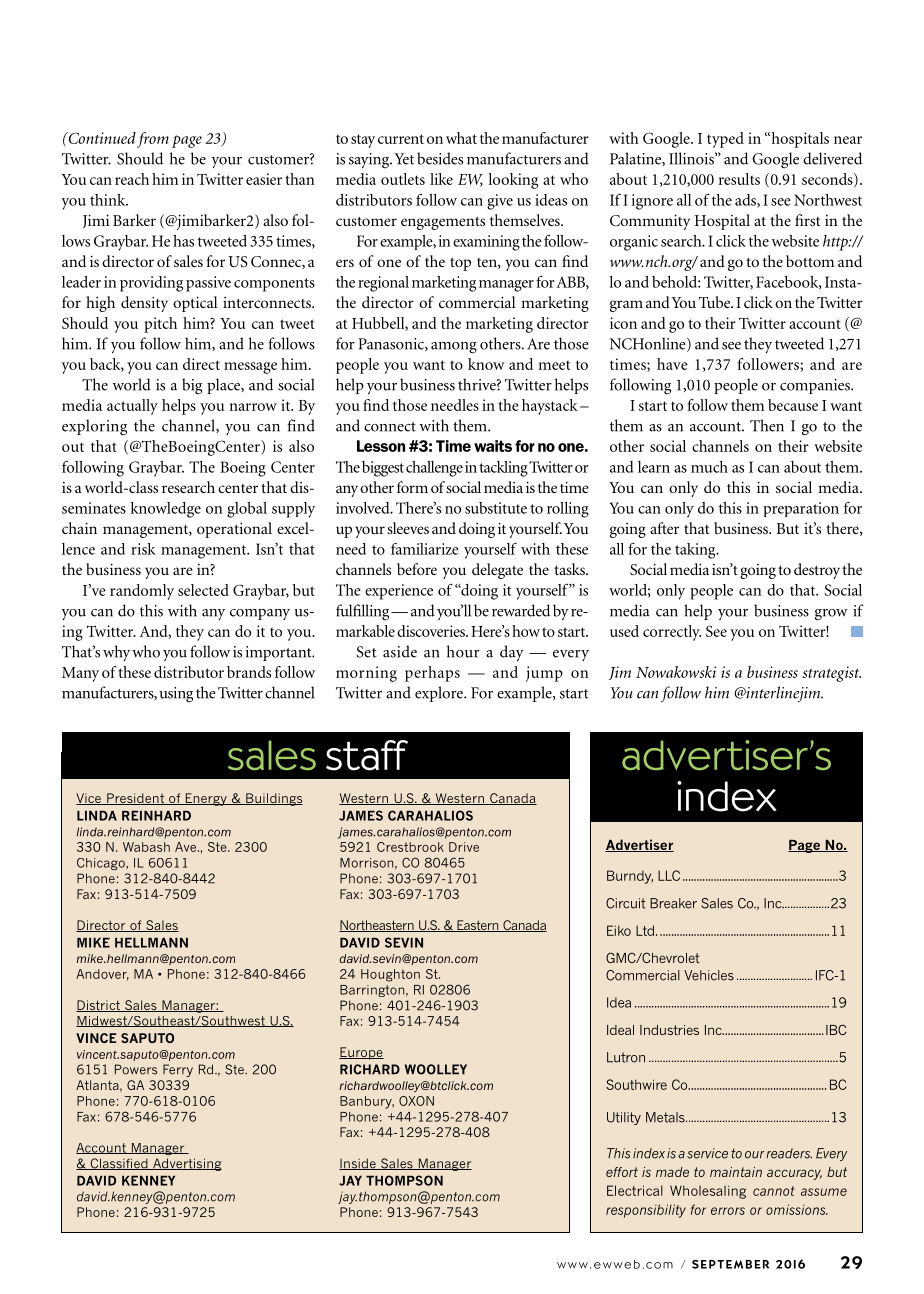  Describe the element at coordinates (186, 1164) in the screenshot. I see `Advertising` at that location.
